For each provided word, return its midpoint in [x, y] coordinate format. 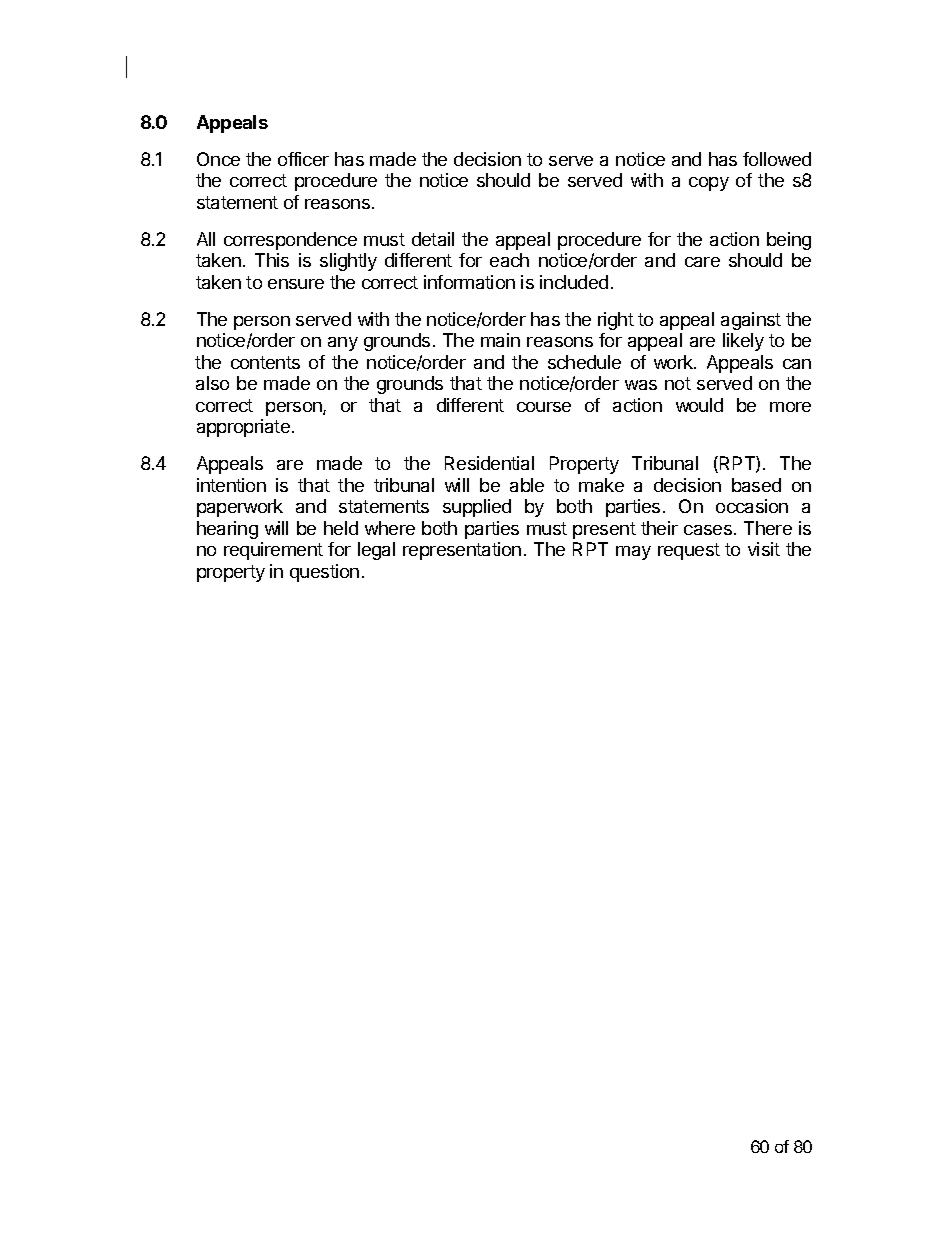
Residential [489, 463]
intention [231, 485]
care [702, 262]
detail [433, 239]
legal [376, 551]
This [272, 260]
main [500, 340]
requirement [273, 551]
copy [709, 184]
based [756, 485]
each [509, 260]
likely [743, 342]
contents [265, 362]
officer [303, 159]
